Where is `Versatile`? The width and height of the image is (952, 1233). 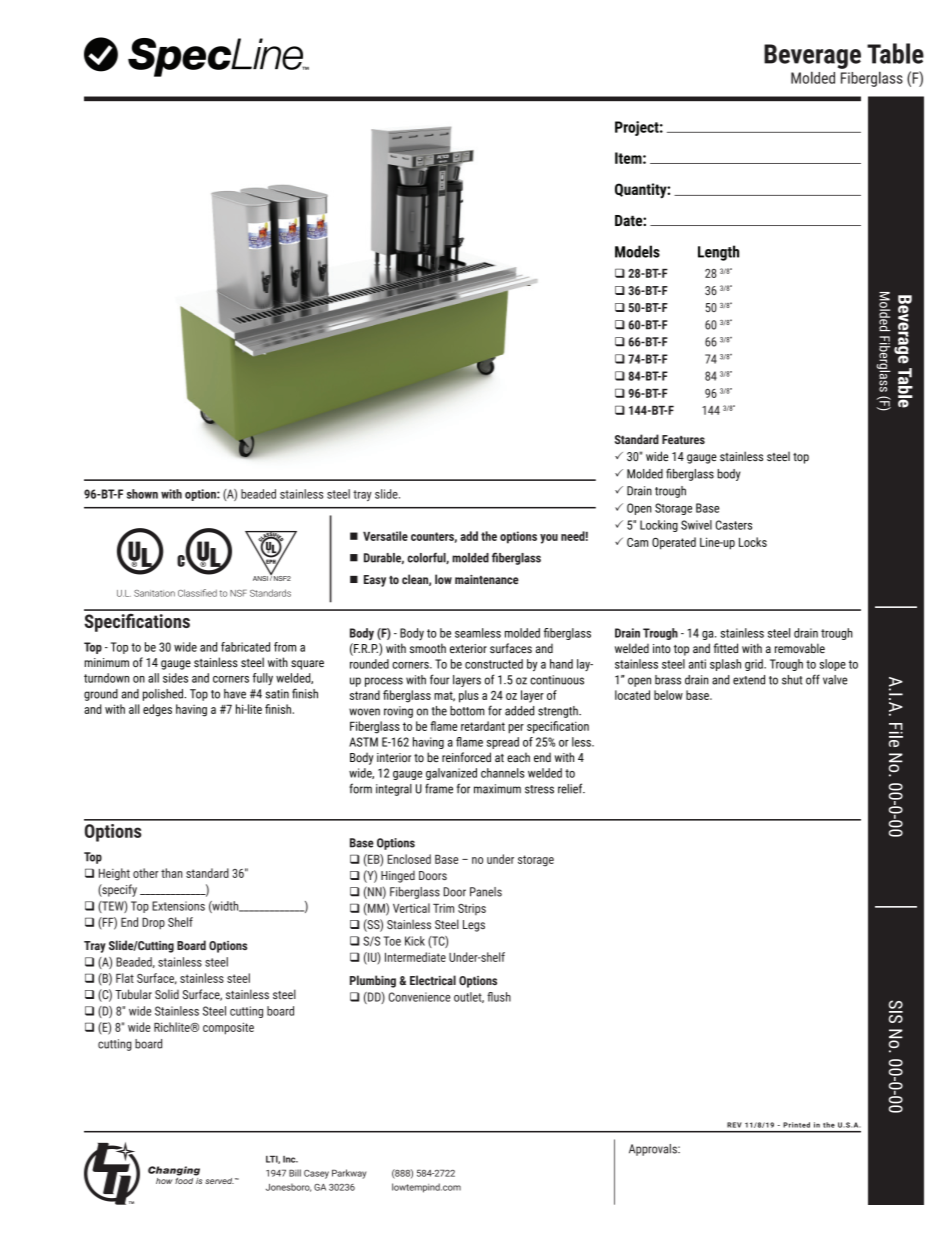 Versatile is located at coordinates (385, 536).
